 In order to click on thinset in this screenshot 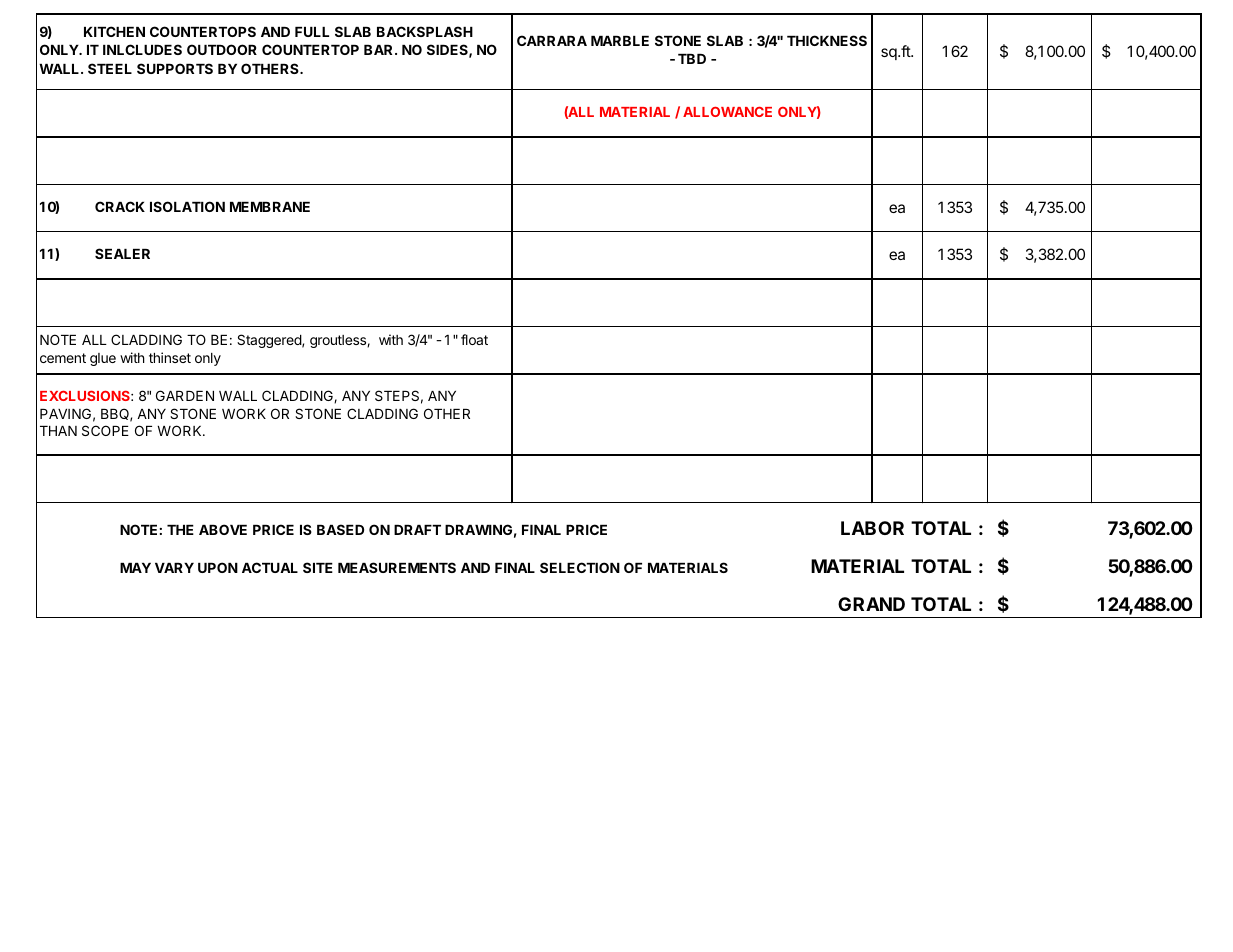, I will do `click(170, 357)`.
